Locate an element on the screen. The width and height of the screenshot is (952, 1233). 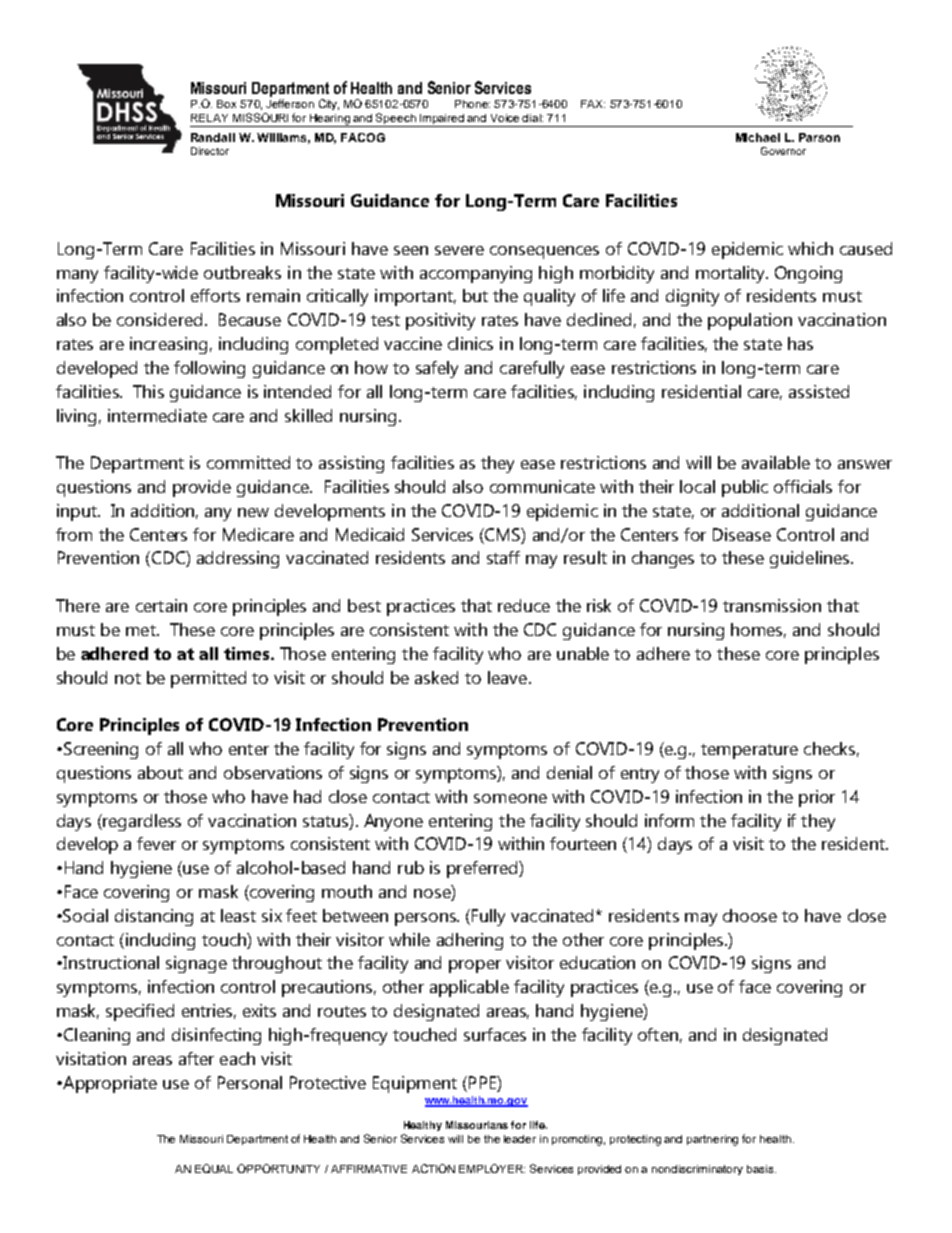
Michael is located at coordinates (758, 137).
